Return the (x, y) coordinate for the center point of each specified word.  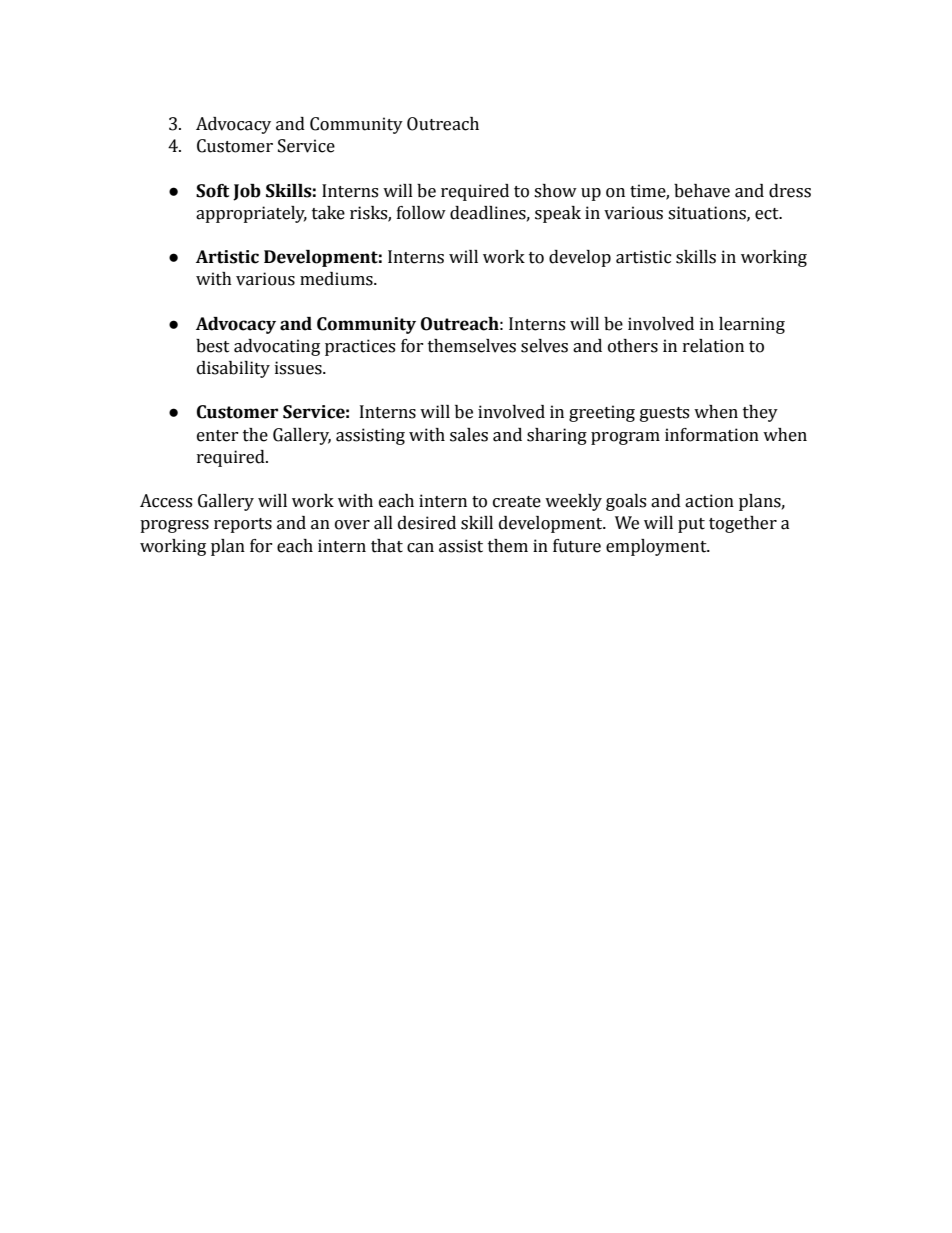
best (213, 346)
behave (702, 191)
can (420, 548)
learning (752, 325)
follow (421, 213)
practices (360, 347)
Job (247, 192)
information (712, 435)
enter (218, 436)
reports (243, 525)
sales (469, 435)
